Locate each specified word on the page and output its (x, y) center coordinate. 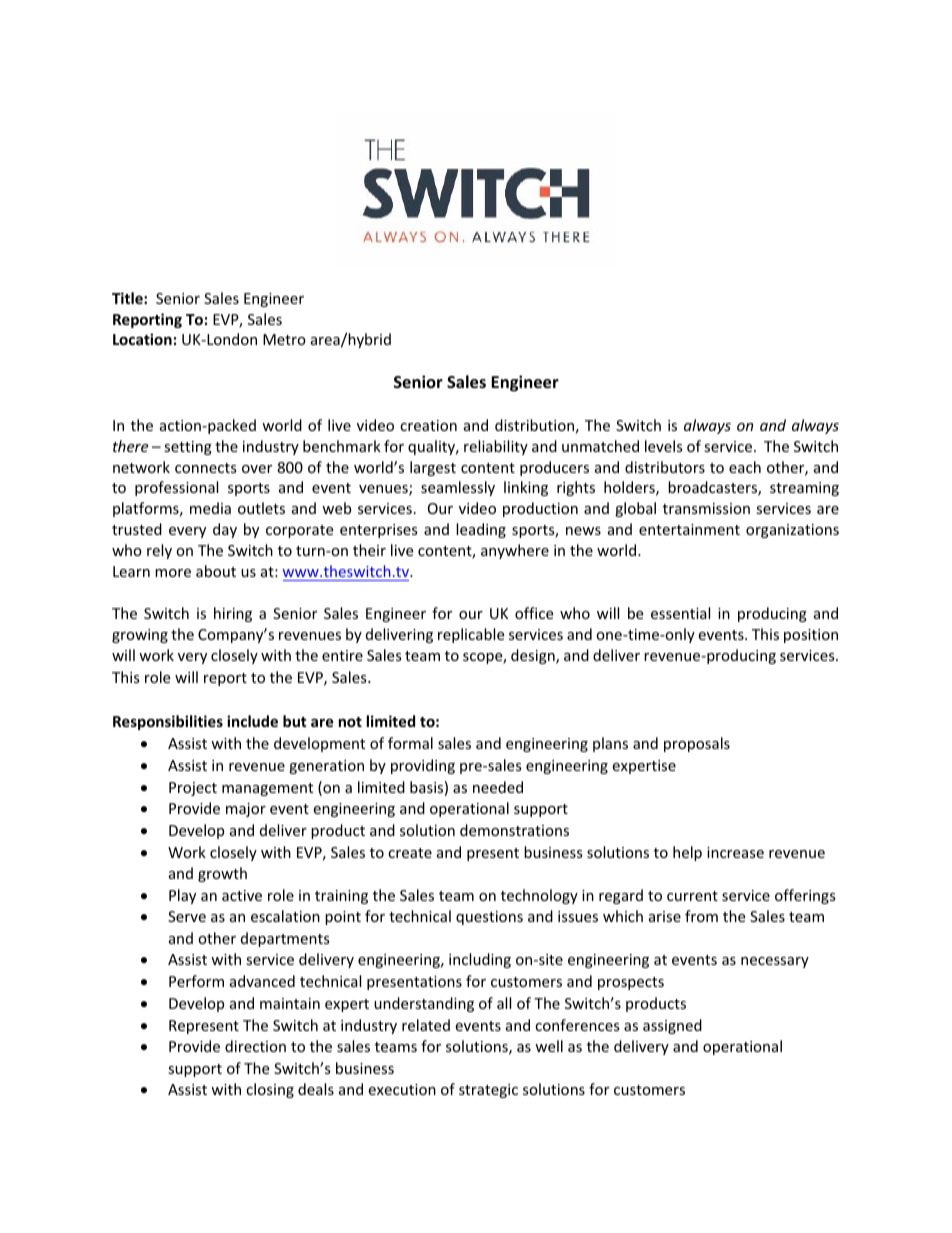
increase (735, 852)
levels (664, 446)
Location (142, 339)
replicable (471, 635)
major (246, 810)
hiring (233, 614)
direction (255, 1046)
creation (428, 425)
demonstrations (514, 830)
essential (680, 613)
